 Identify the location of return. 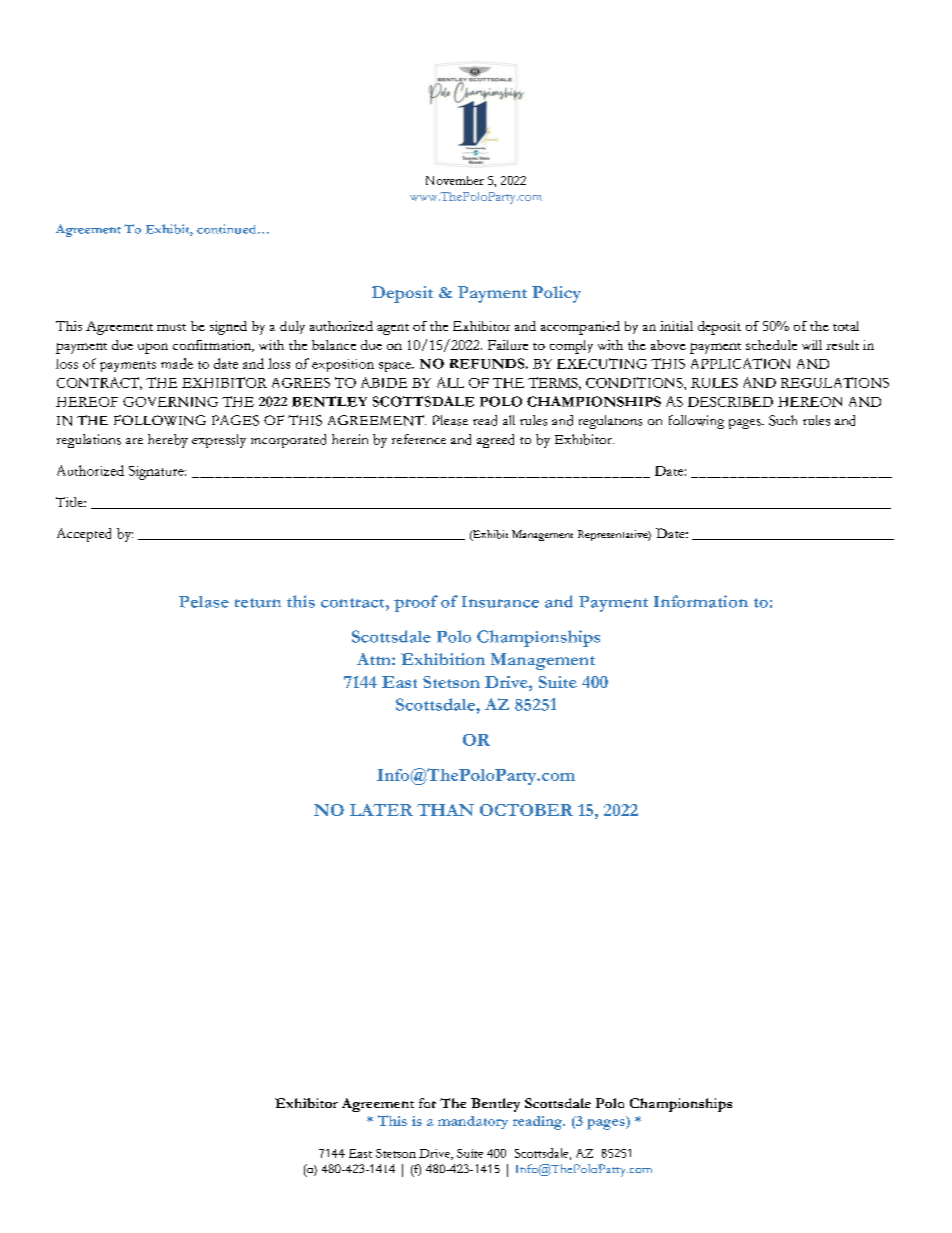
(258, 603).
